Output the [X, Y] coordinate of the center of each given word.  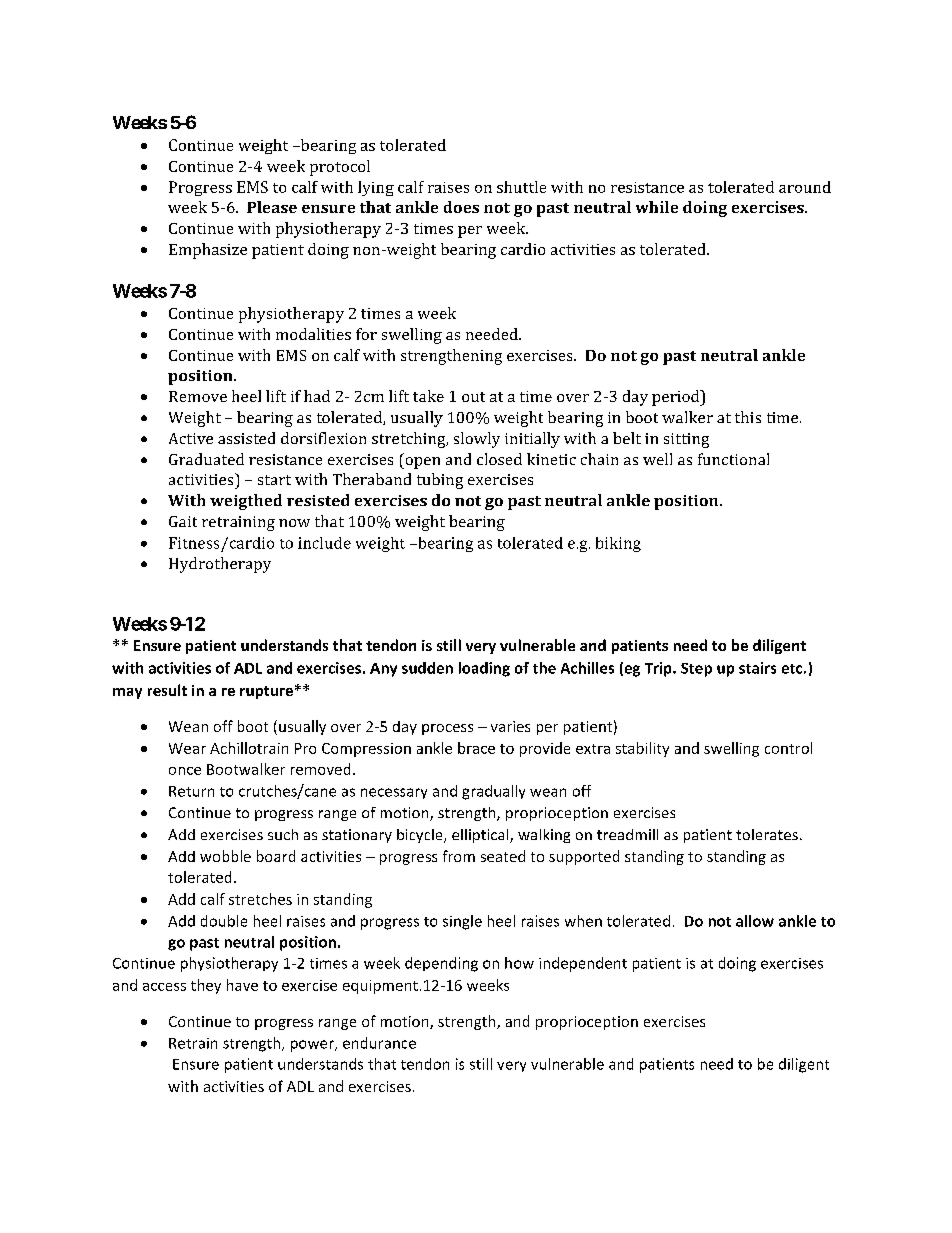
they [206, 986]
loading [484, 669]
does [461, 207]
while [657, 207]
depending [441, 964]
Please [272, 207]
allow [755, 921]
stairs [757, 668]
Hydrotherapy [220, 565]
